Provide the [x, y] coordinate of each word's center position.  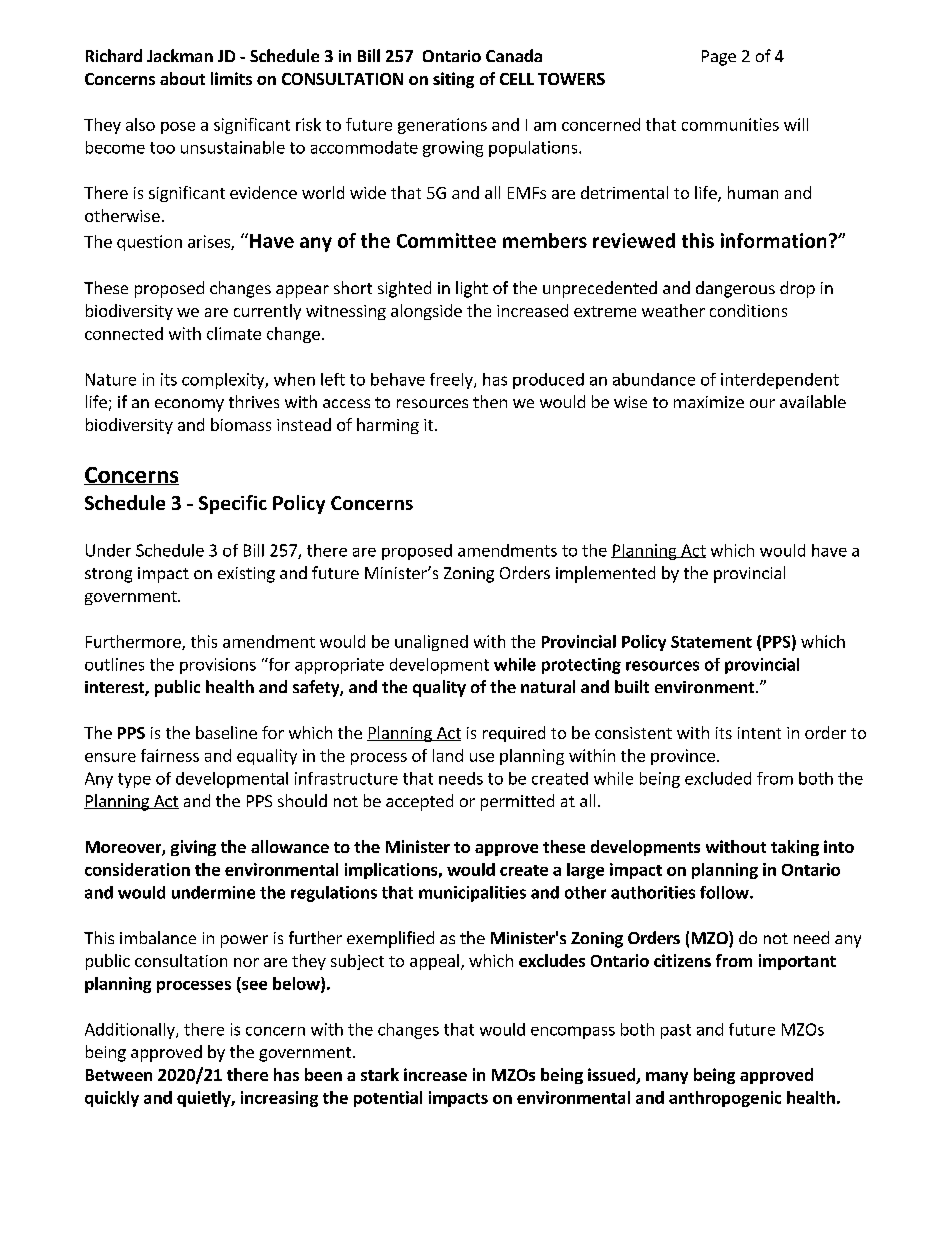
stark [380, 1074]
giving [193, 848]
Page [719, 58]
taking [795, 848]
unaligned [431, 643]
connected [124, 333]
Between [119, 1075]
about [182, 78]
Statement [711, 642]
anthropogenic [725, 1099]
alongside [426, 312]
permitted [517, 802]
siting [453, 80]
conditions [748, 310]
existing [246, 575]
